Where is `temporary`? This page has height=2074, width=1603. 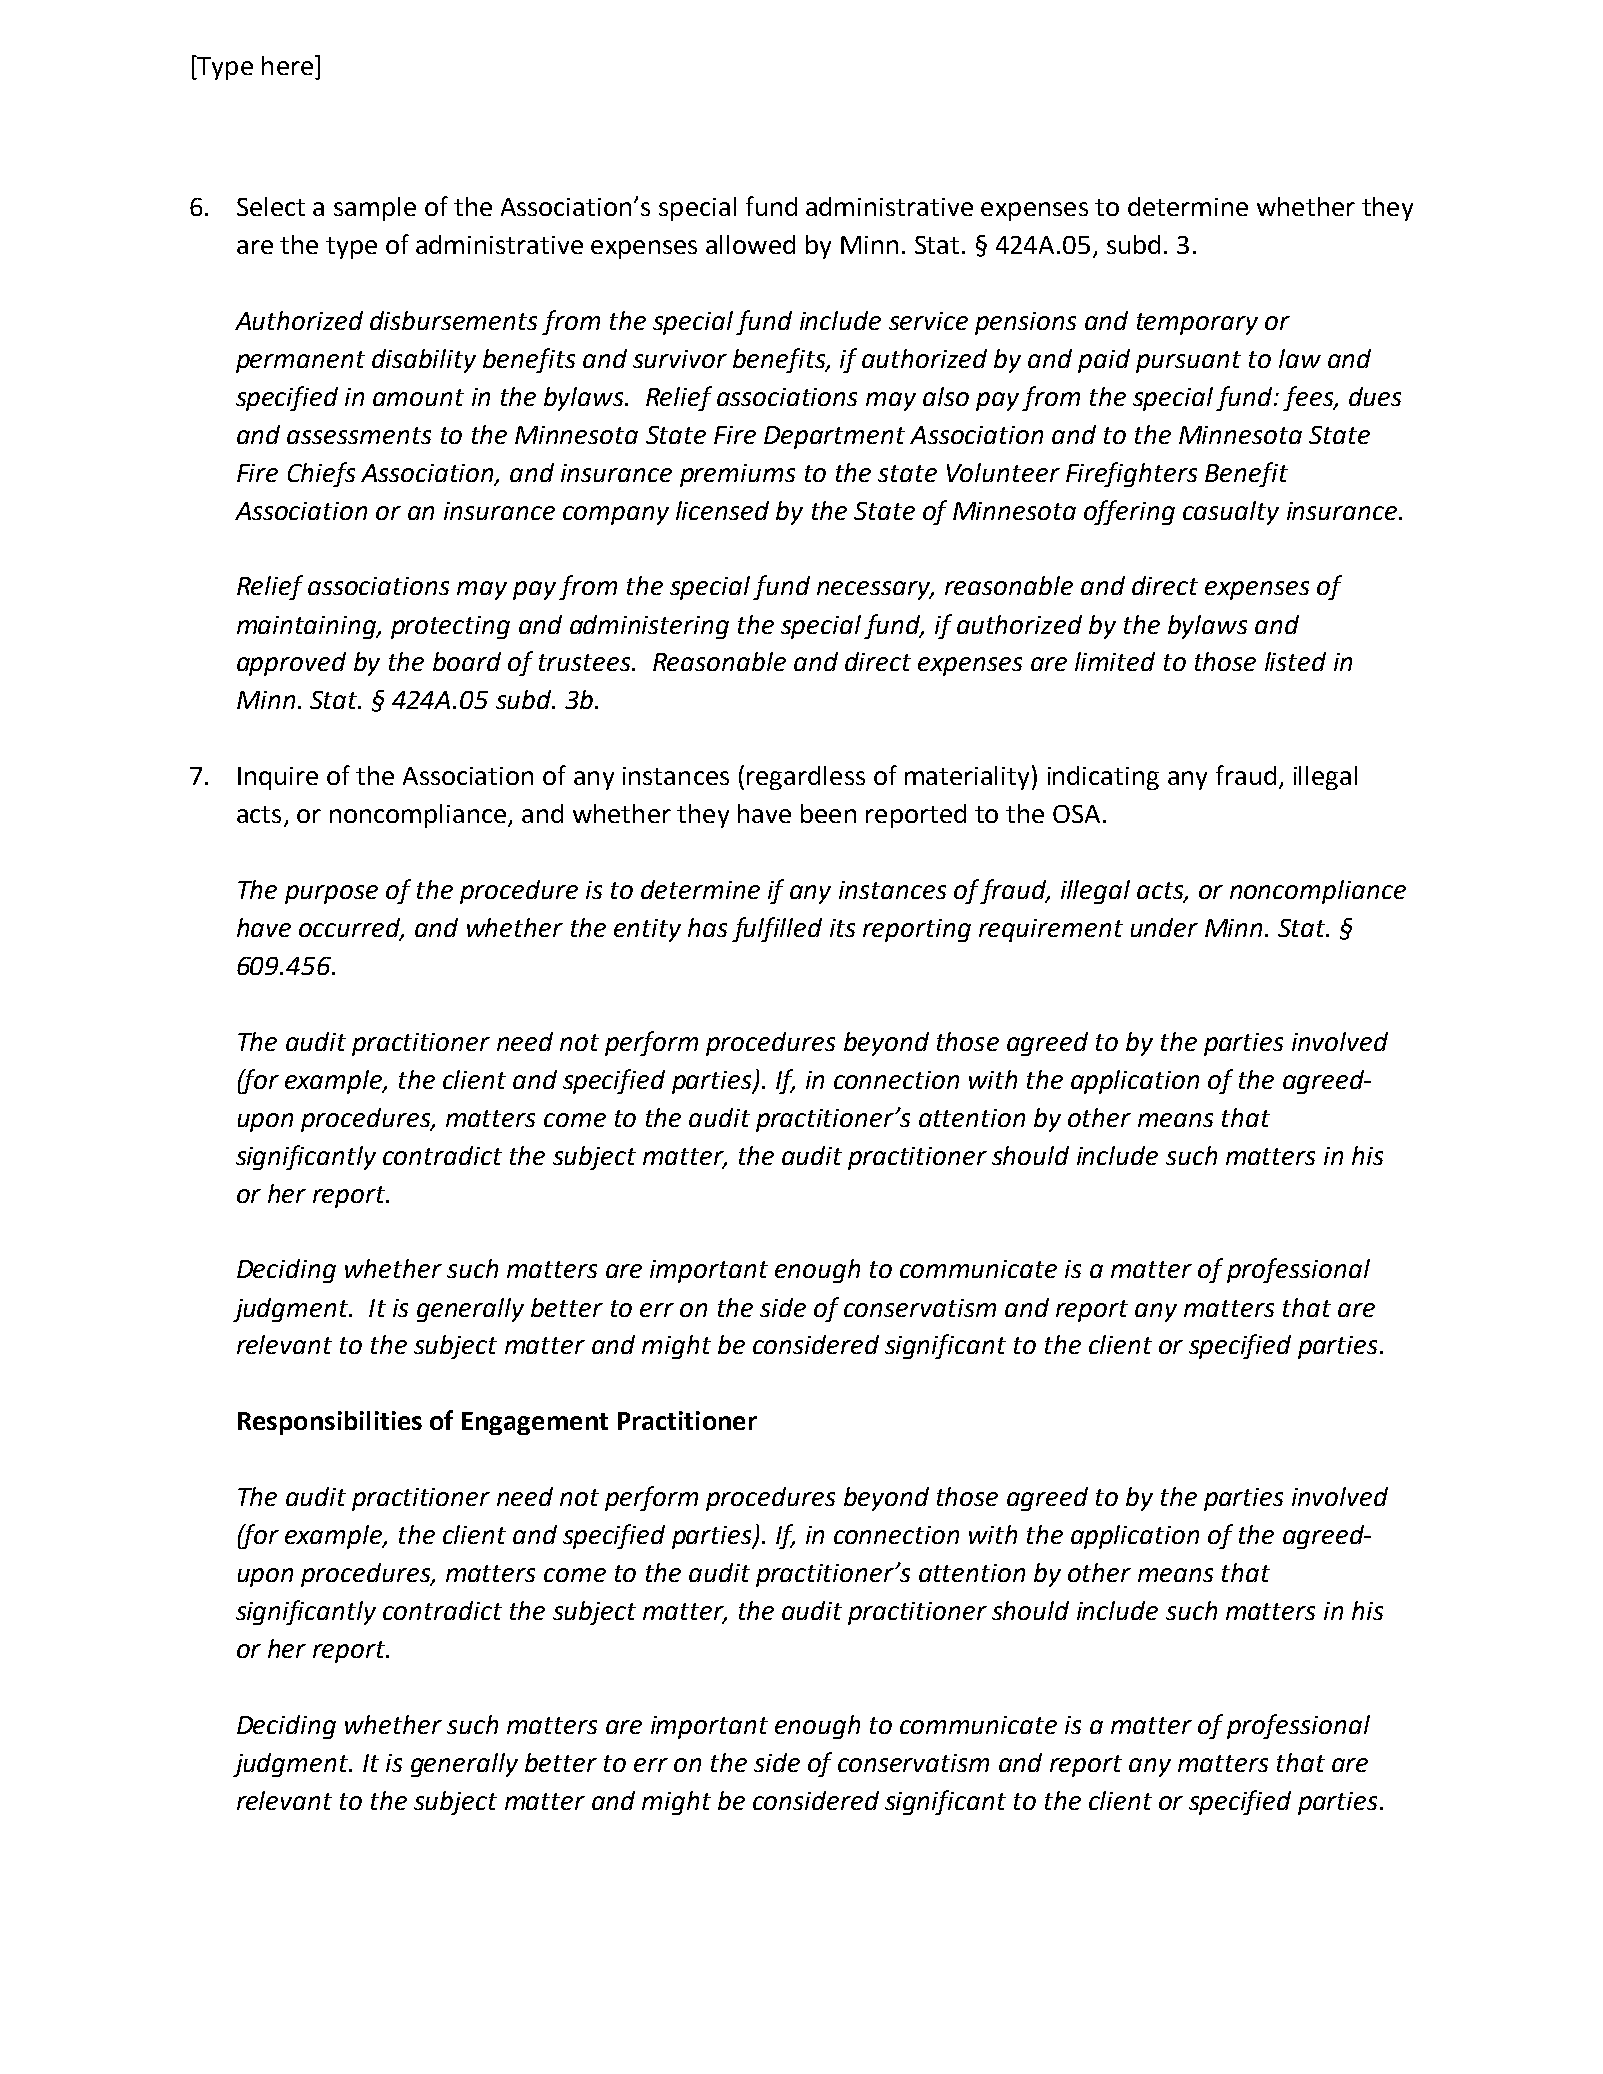 temporary is located at coordinates (1197, 324).
